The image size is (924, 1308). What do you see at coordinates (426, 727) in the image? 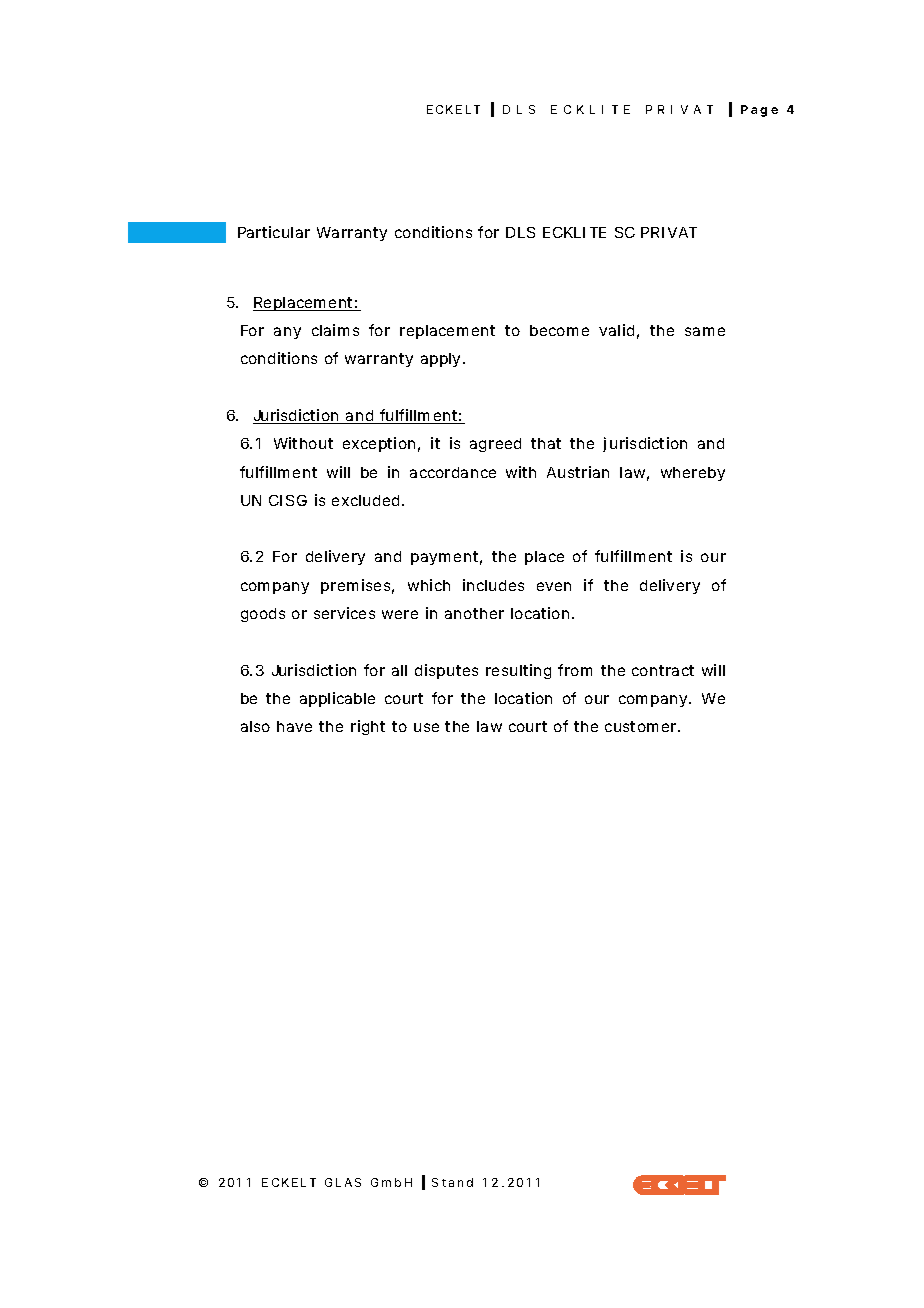
I see `use` at bounding box center [426, 727].
